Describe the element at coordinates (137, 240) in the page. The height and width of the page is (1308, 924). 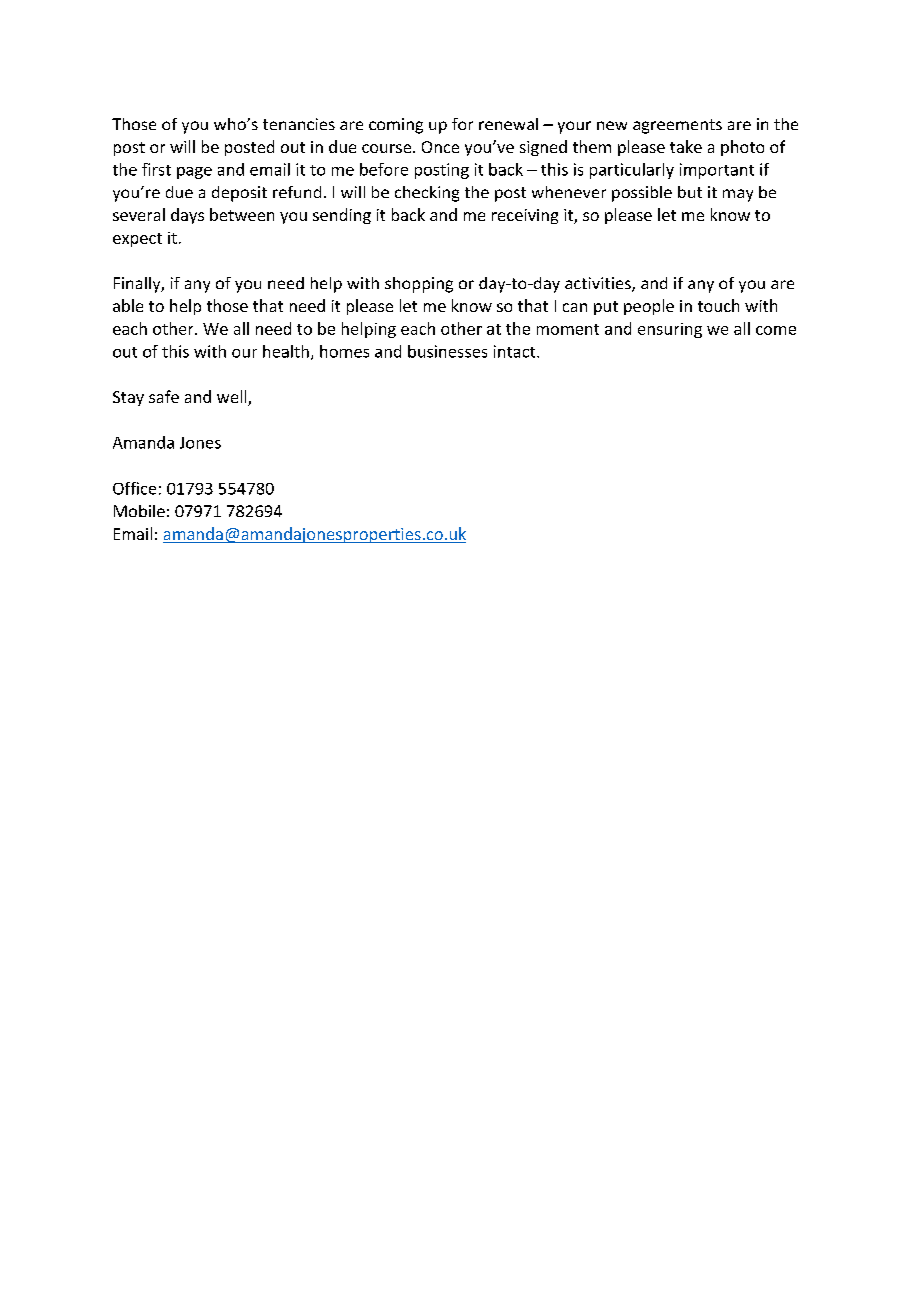
I see `expect` at that location.
